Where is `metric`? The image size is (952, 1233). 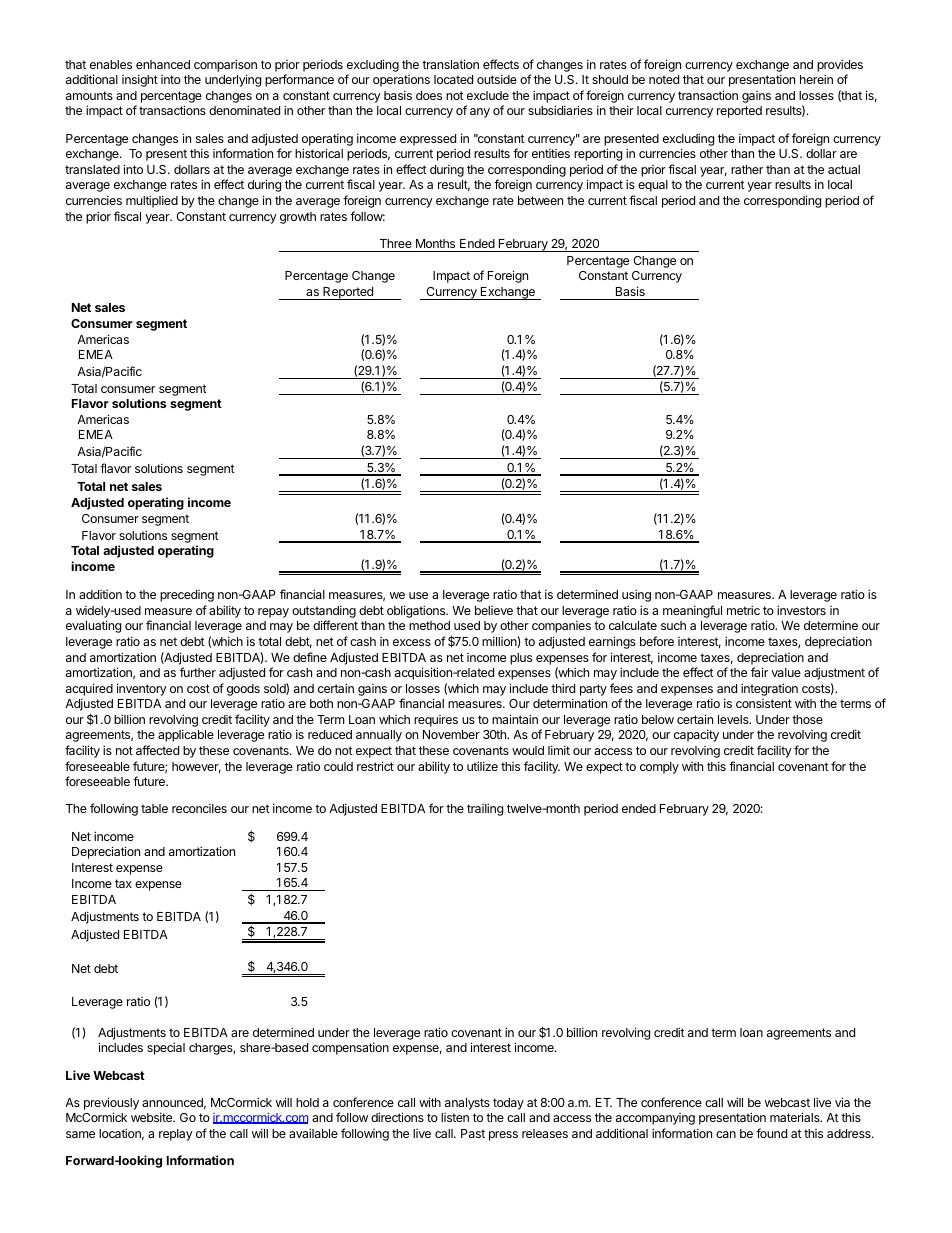
metric is located at coordinates (743, 610).
